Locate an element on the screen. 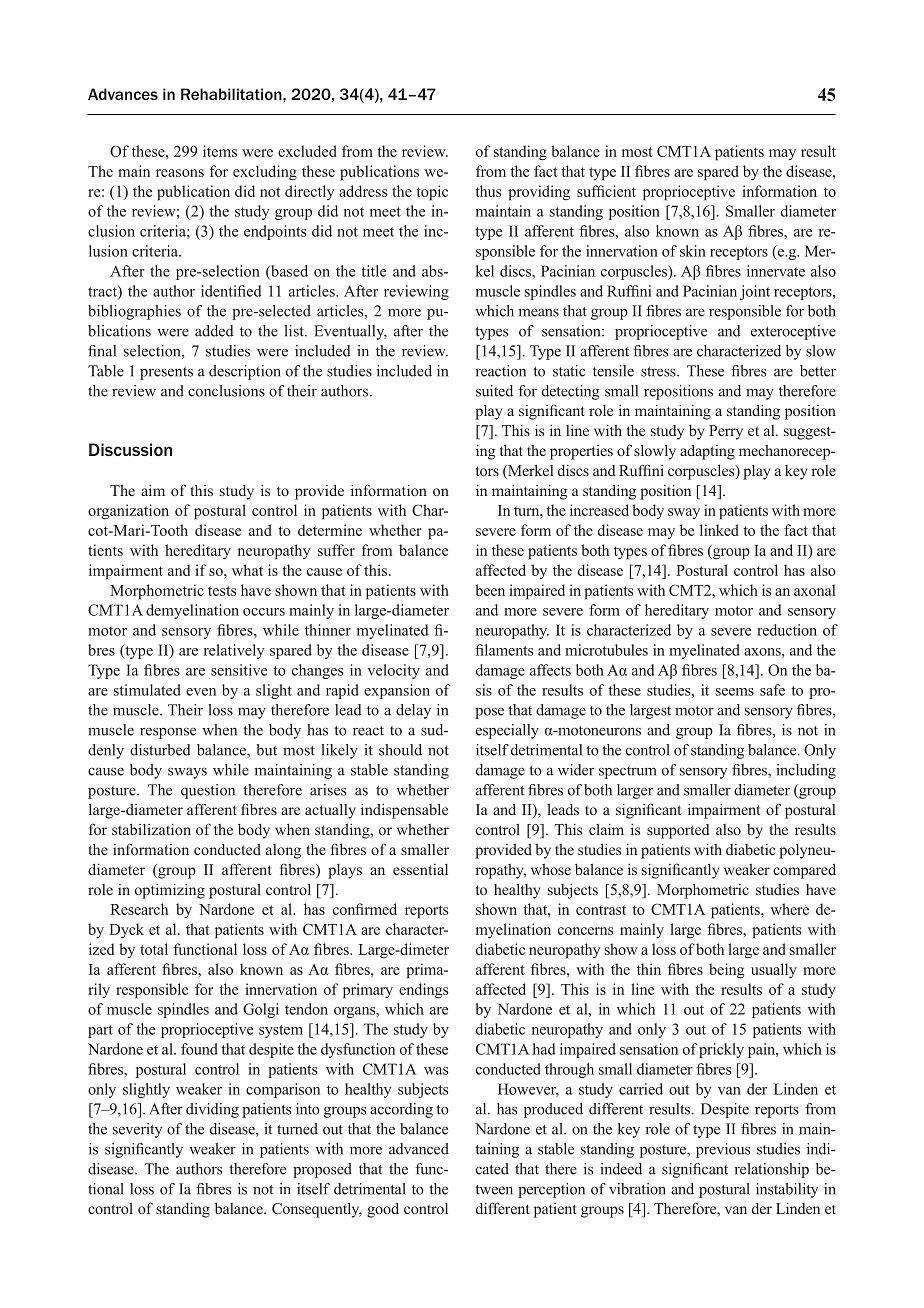 This screenshot has height=1308, width=924. filaments is located at coordinates (504, 650).
